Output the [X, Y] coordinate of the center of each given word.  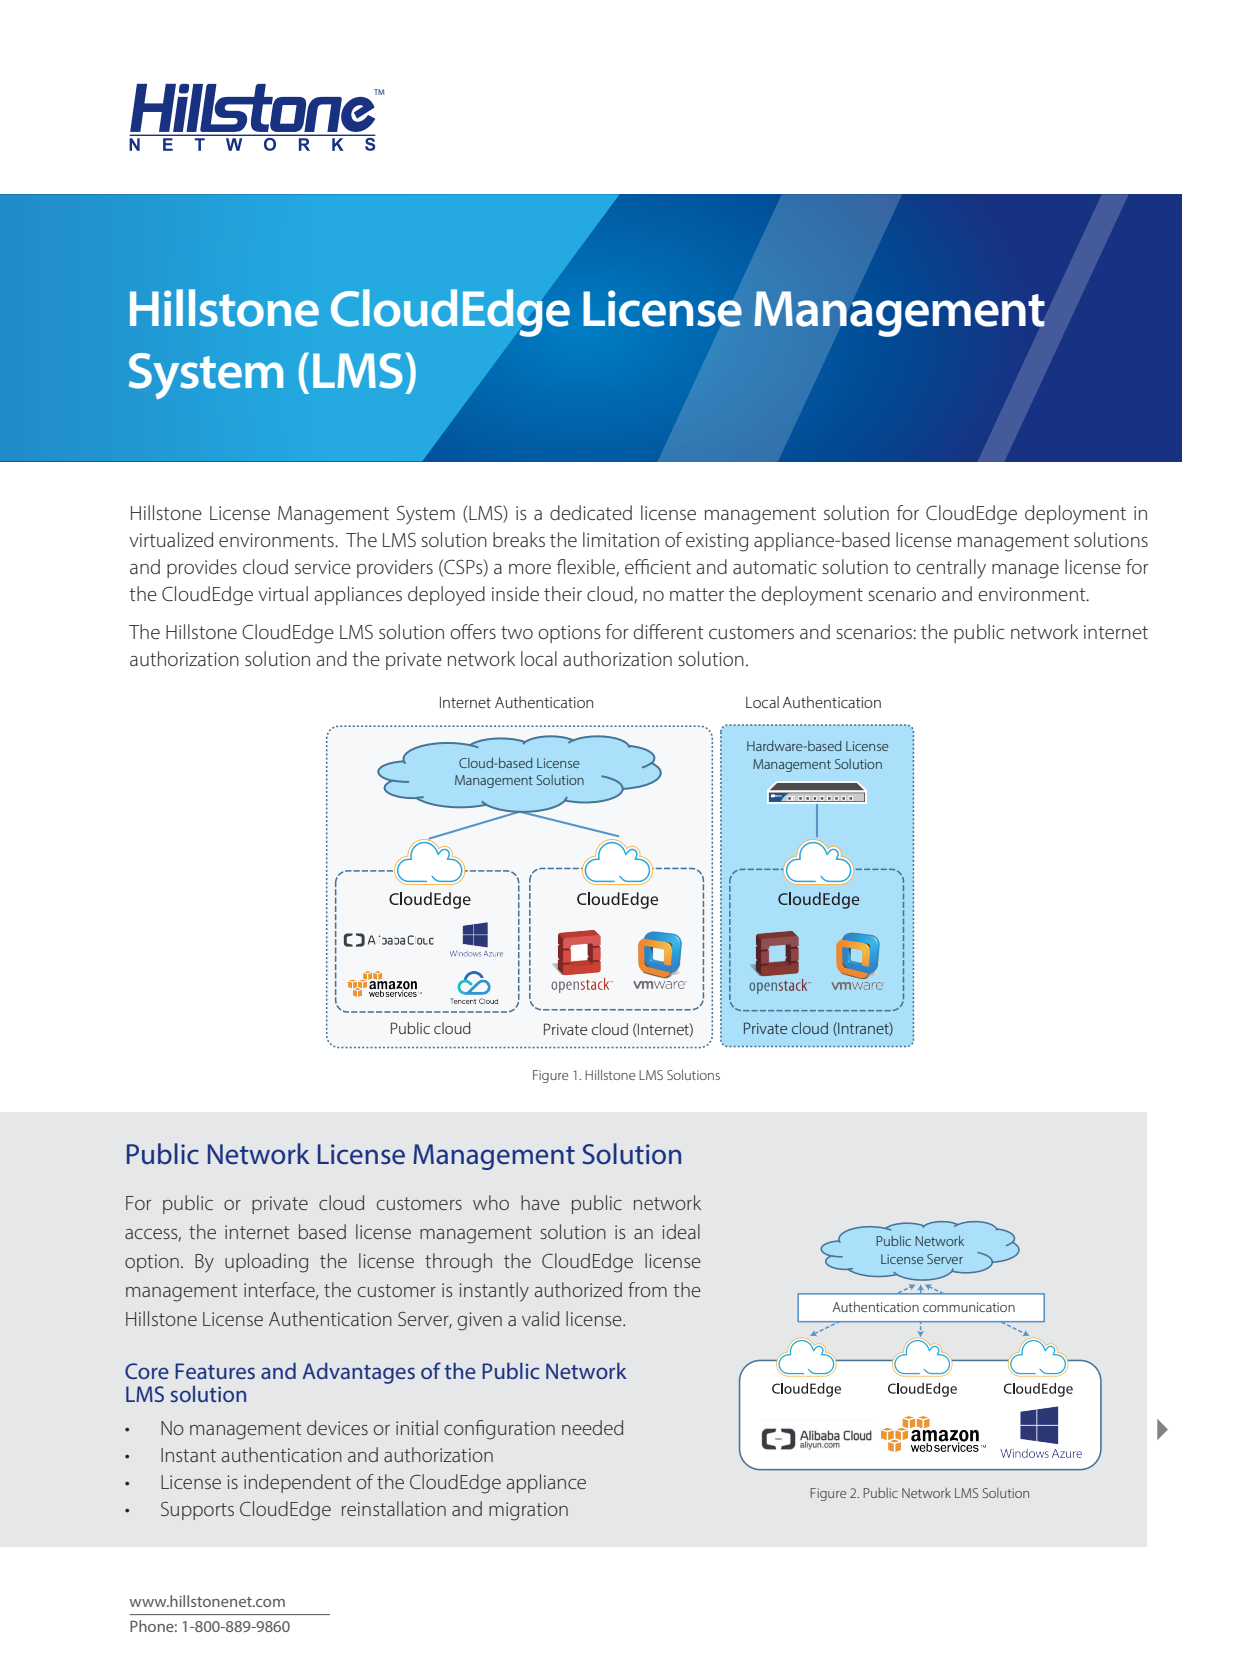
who [491, 1202]
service [323, 567]
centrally [951, 569]
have [540, 1202]
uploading [266, 1263]
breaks [519, 540]
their [563, 593]
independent [297, 1483]
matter [697, 595]
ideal [681, 1231]
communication [969, 1307]
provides [202, 568]
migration [528, 1511]
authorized [578, 1289]
